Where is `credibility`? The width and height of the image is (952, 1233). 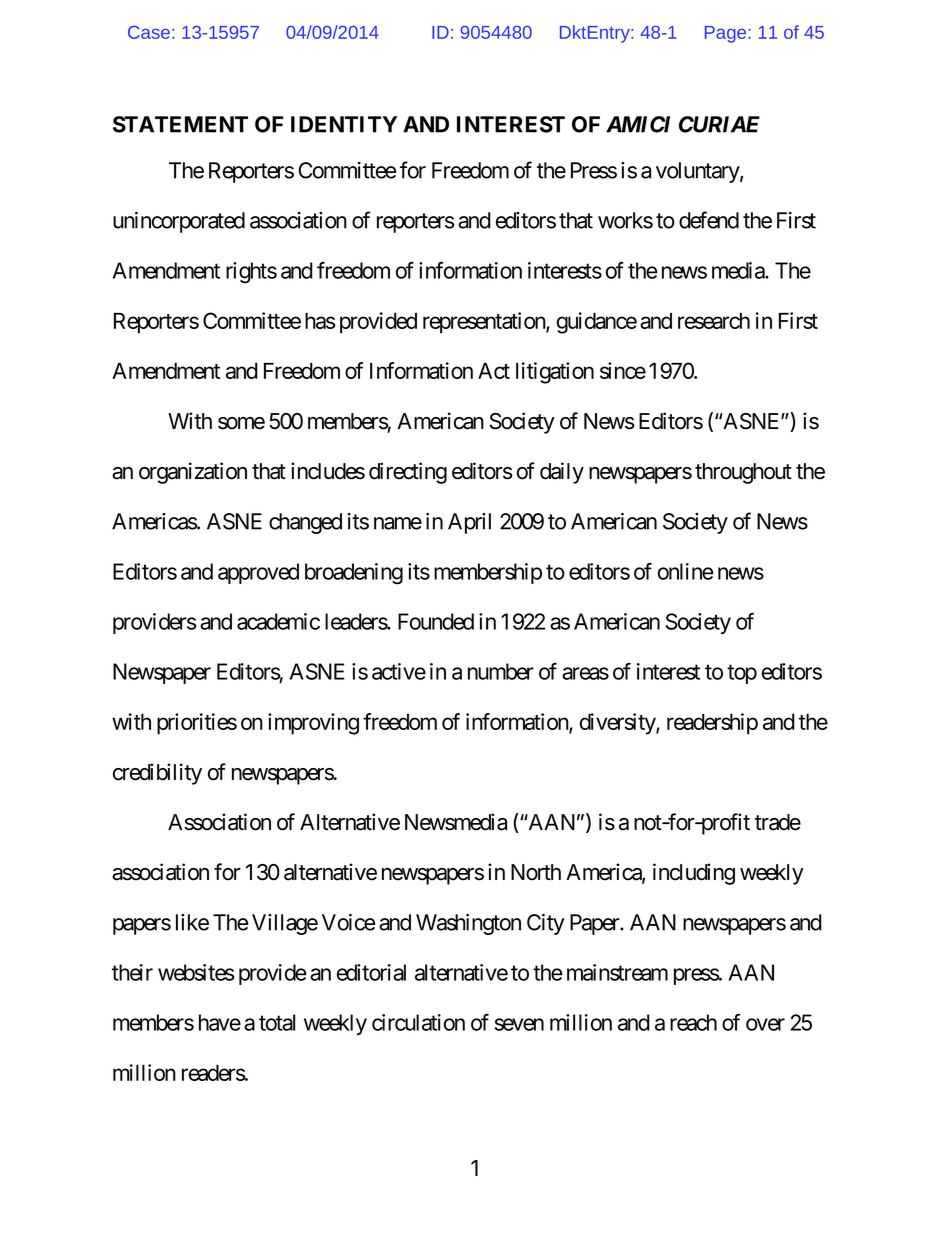
credibility is located at coordinates (157, 774).
